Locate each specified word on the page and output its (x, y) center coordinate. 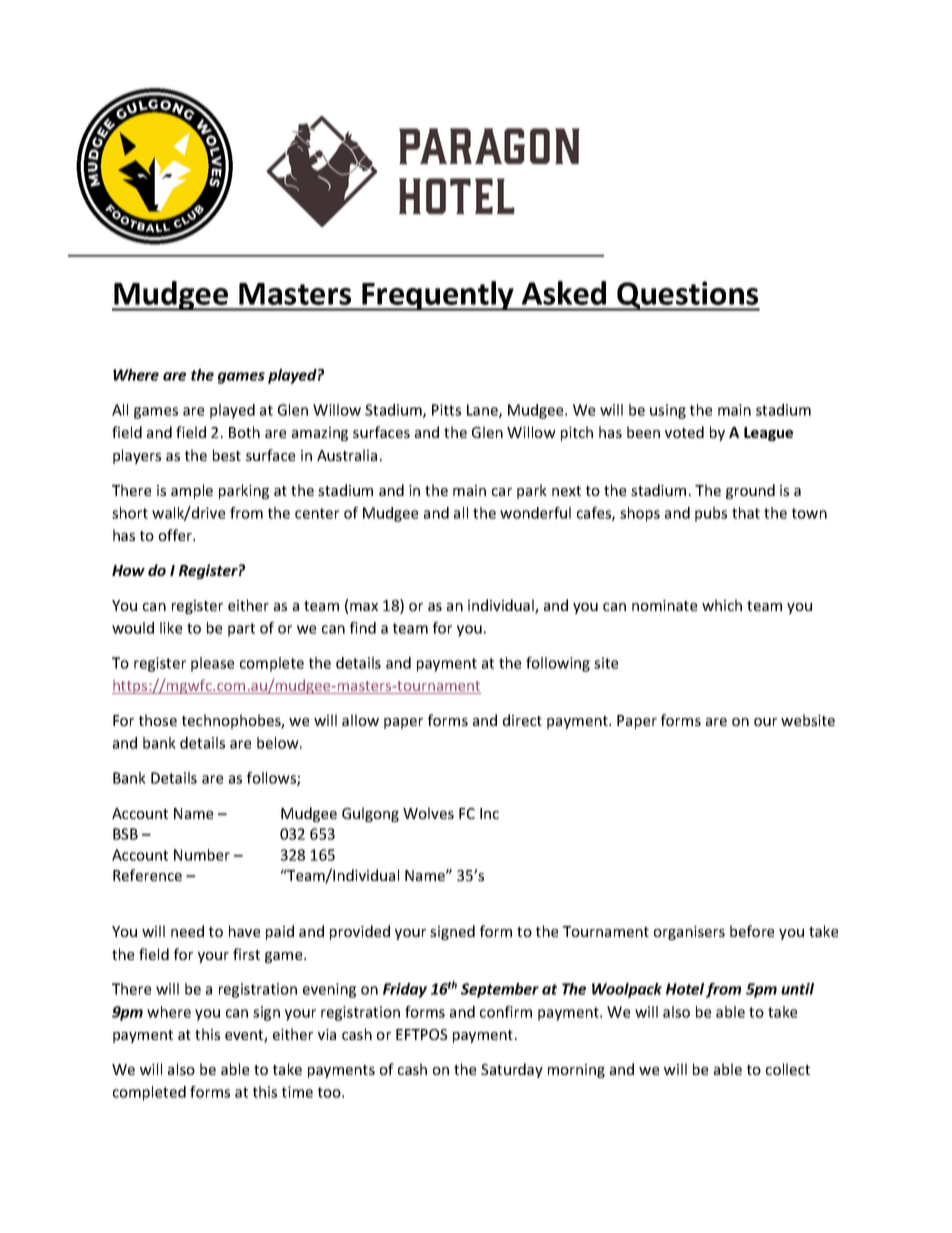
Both (244, 432)
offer (177, 535)
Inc (489, 813)
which (722, 605)
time (297, 1092)
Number (202, 855)
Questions (687, 296)
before (752, 931)
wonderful (535, 513)
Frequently (438, 296)
